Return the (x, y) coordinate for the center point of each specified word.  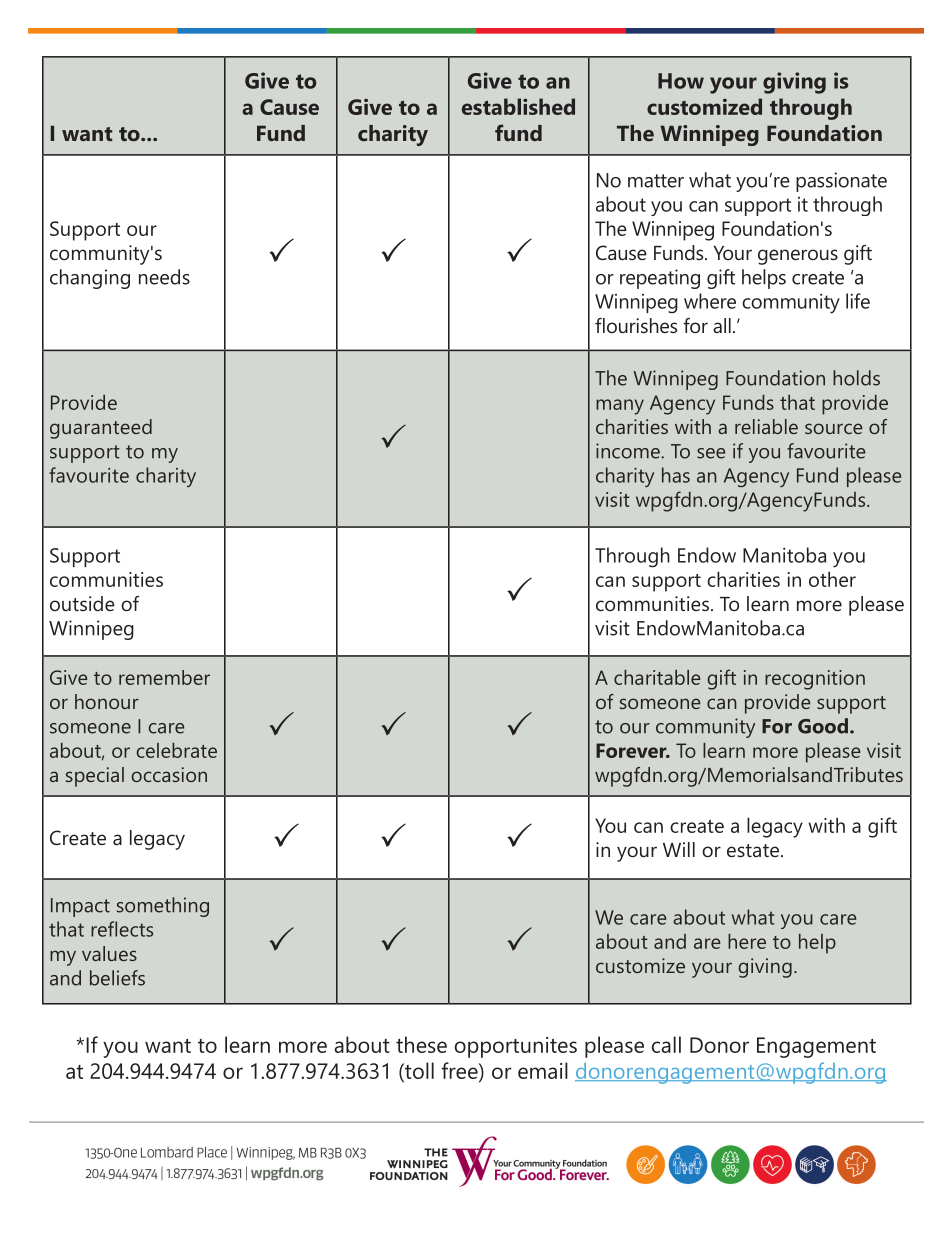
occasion (169, 774)
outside (82, 603)
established (518, 106)
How (681, 81)
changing (90, 279)
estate (753, 850)
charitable (657, 677)
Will (679, 849)
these (421, 1044)
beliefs (117, 978)
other (832, 579)
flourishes (636, 325)
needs (164, 277)
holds (856, 378)
